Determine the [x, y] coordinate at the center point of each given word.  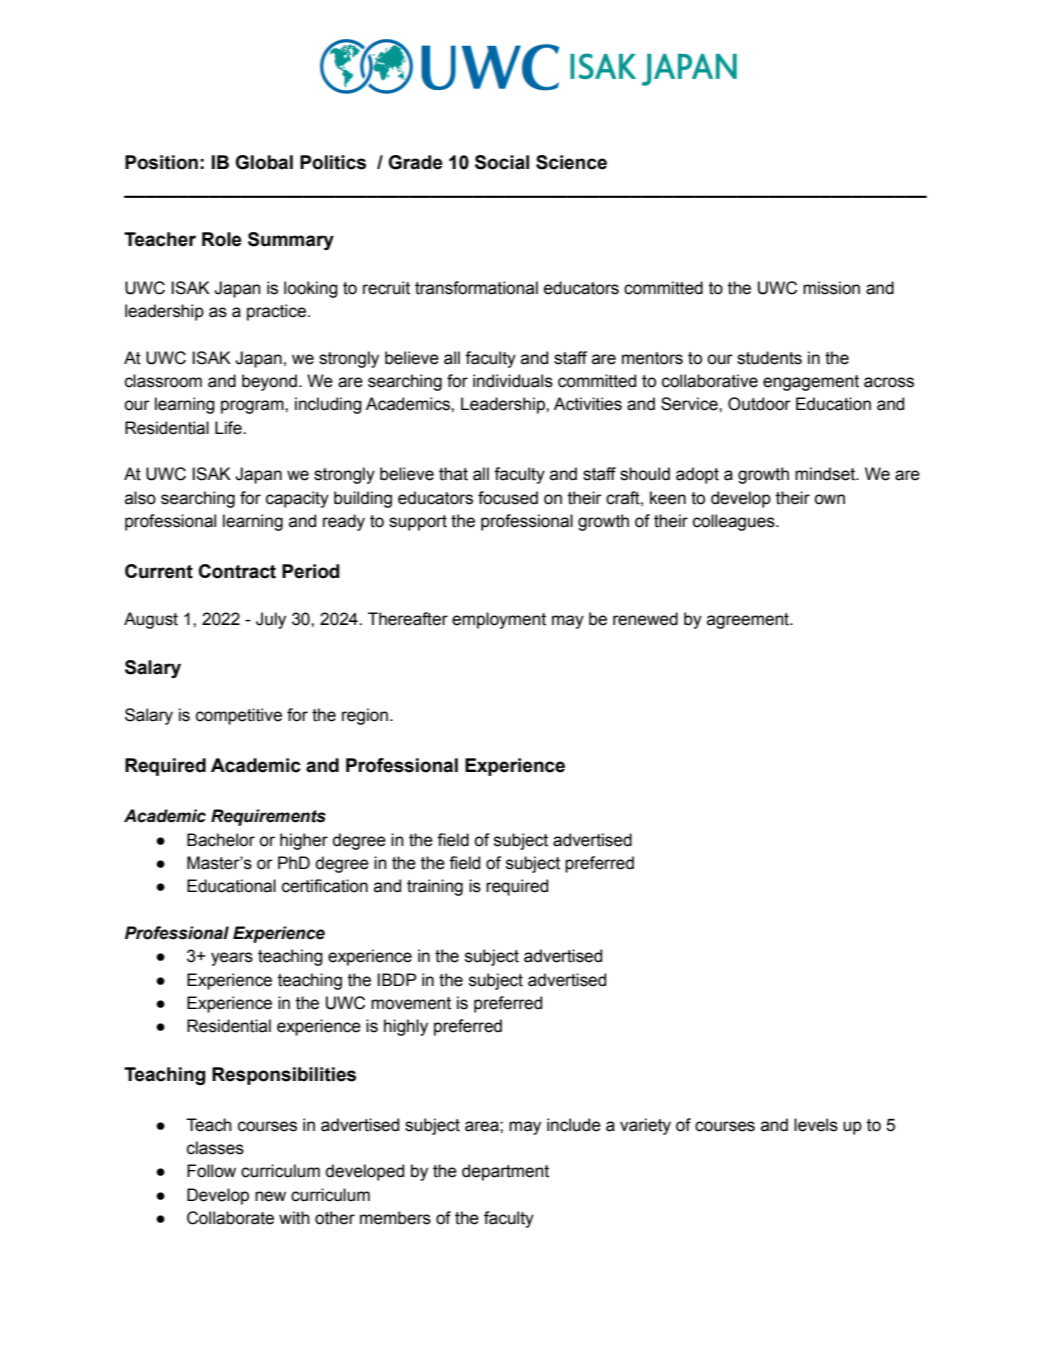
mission [831, 288]
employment [499, 620]
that [453, 474]
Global [264, 162]
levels [816, 1125]
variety [645, 1126]
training [435, 887]
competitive [239, 716]
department [505, 1172]
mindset [826, 474]
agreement [749, 621]
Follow [211, 1171]
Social [502, 162]
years [232, 959]
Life [229, 428]
